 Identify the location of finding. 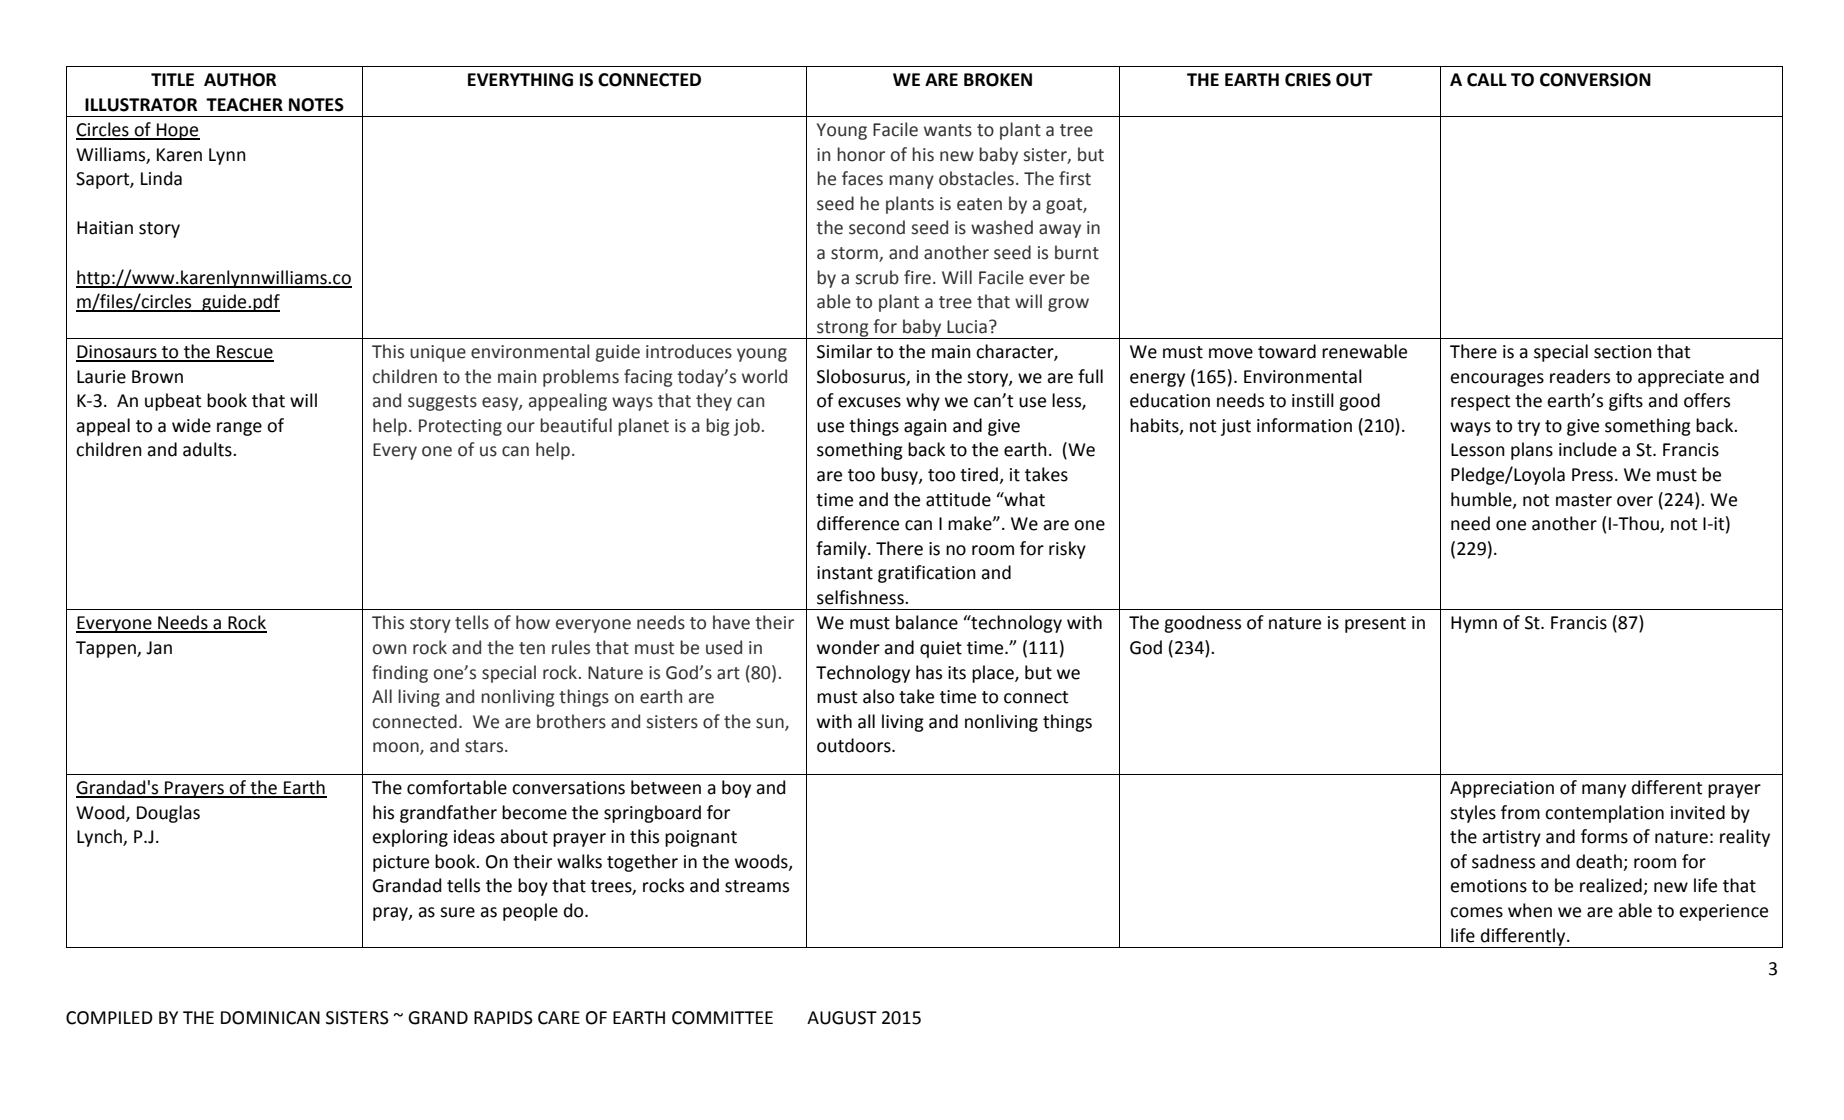
(400, 674).
